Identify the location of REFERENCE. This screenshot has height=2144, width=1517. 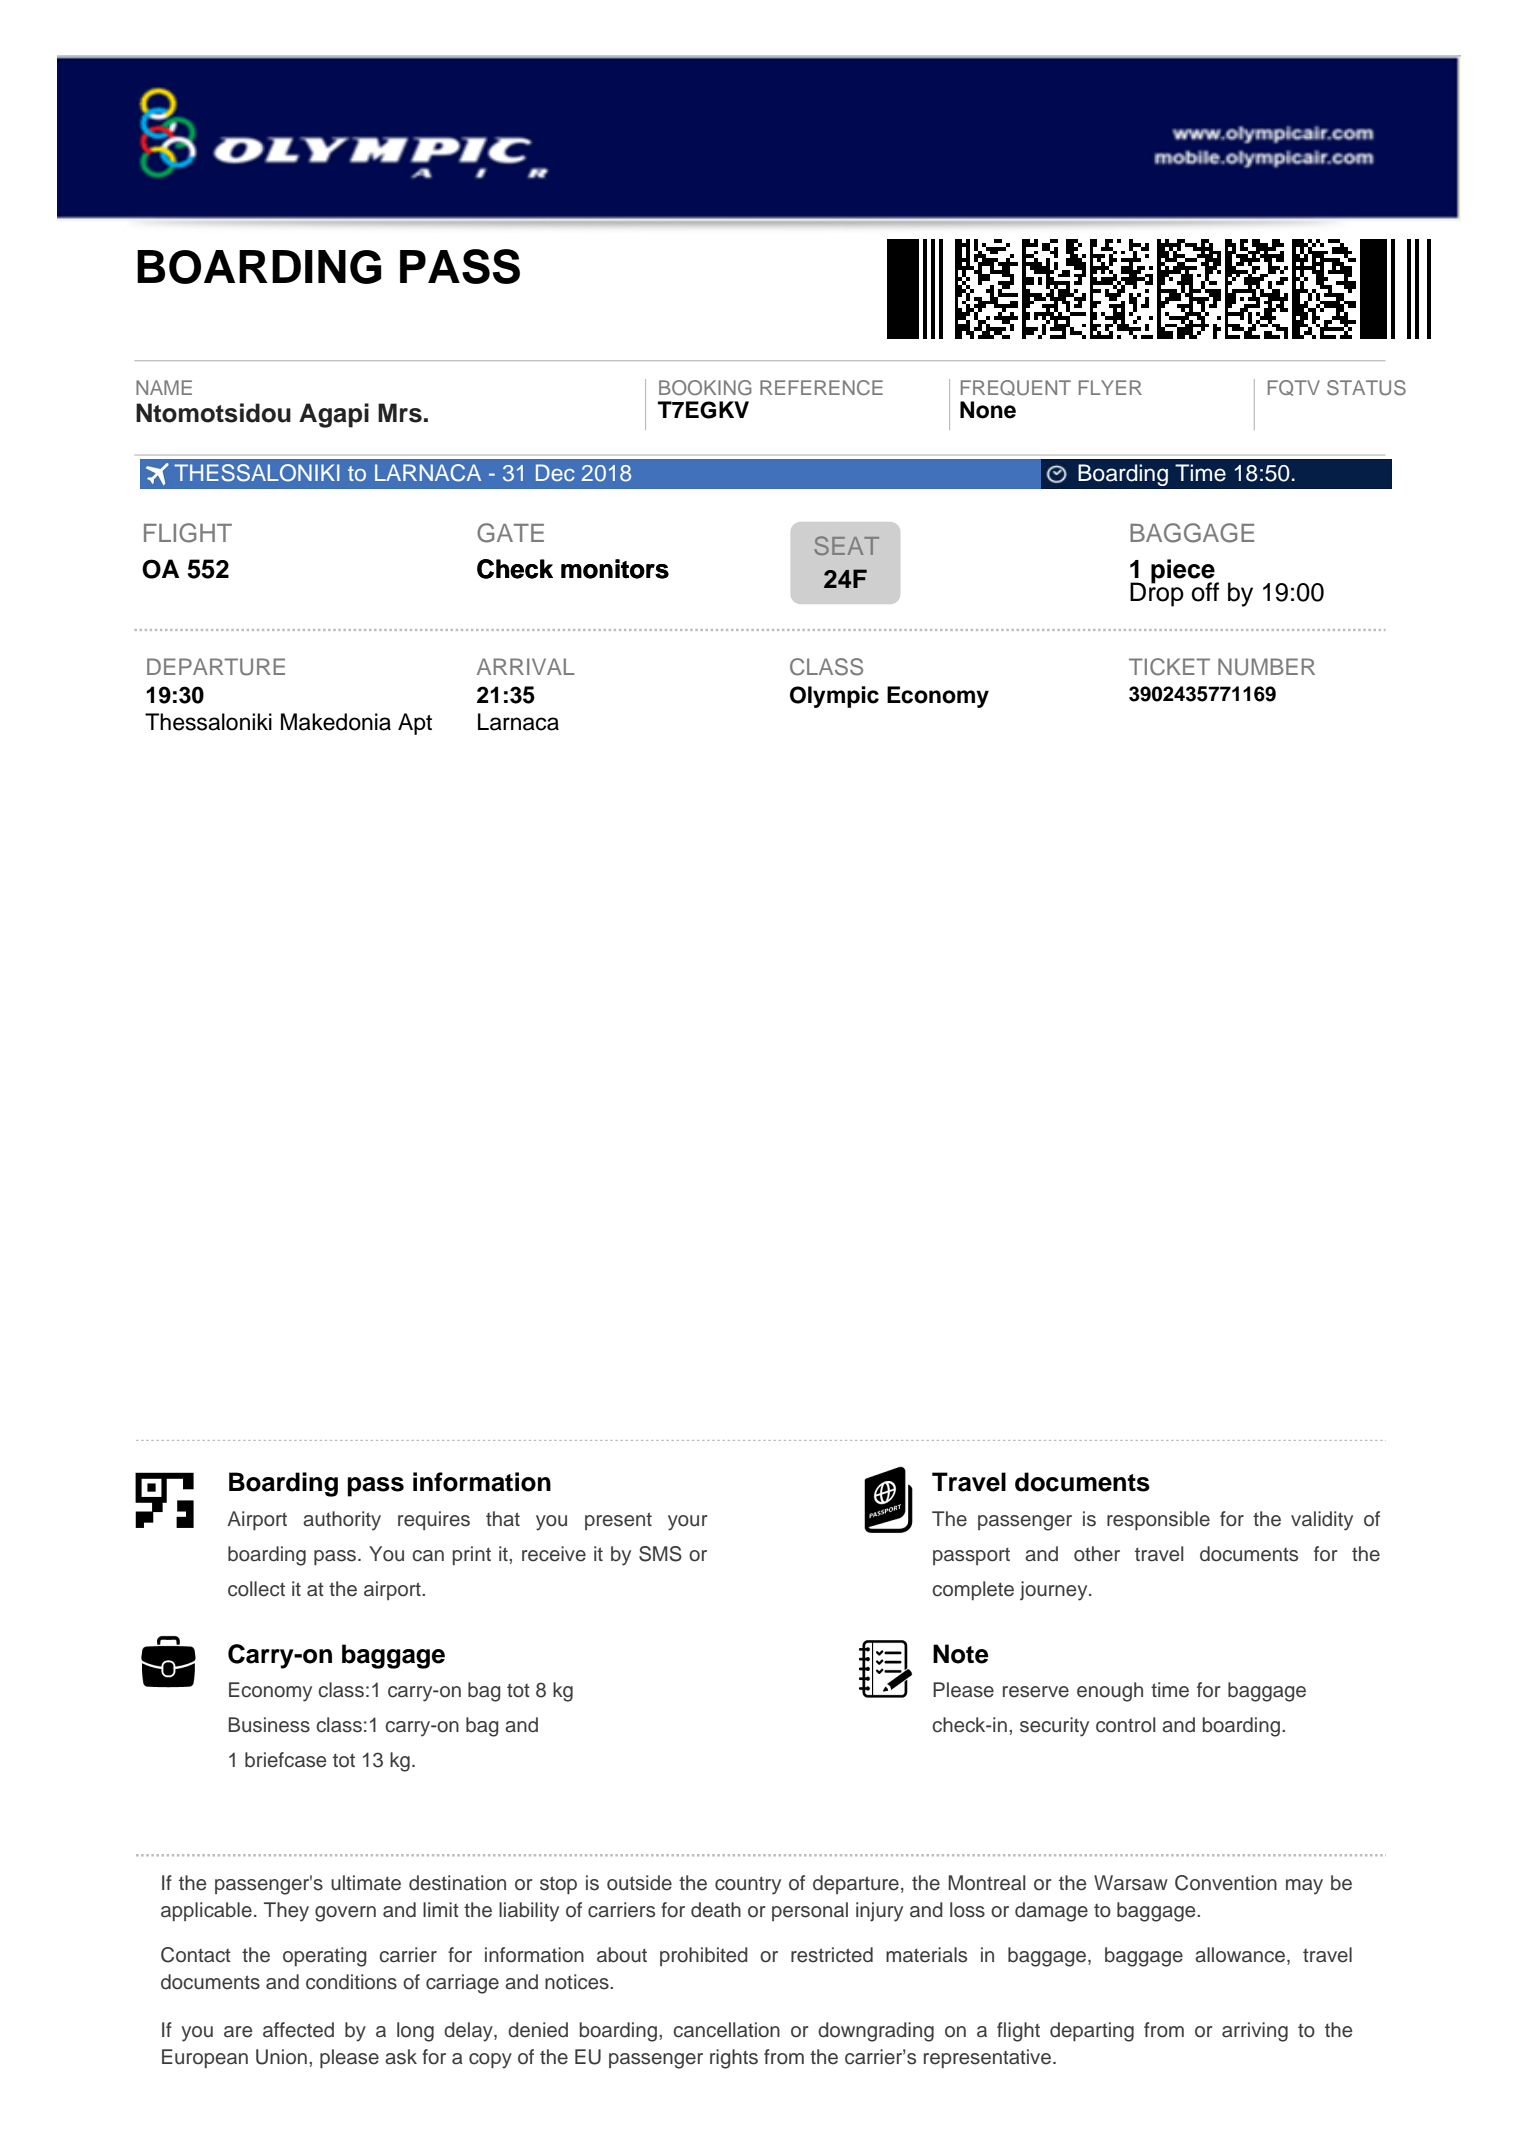
(821, 388).
